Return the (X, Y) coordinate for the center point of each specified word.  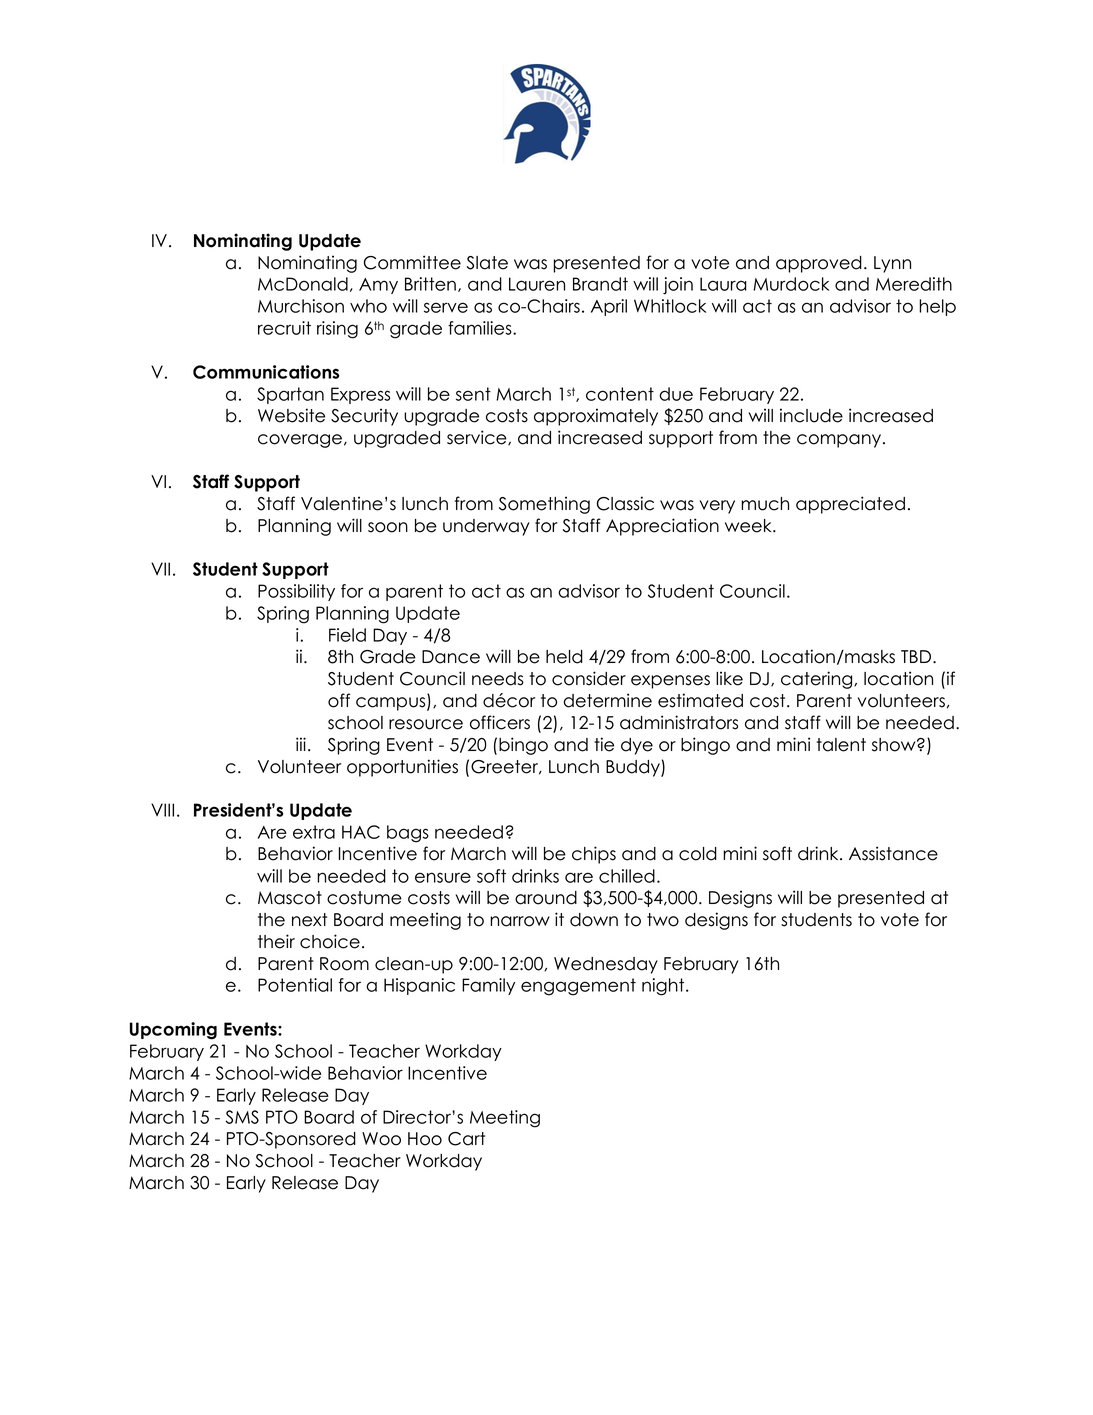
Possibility (296, 592)
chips (594, 855)
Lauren (537, 284)
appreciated (850, 505)
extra (314, 832)
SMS (242, 1117)
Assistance (893, 853)
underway (486, 527)
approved (819, 264)
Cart (466, 1139)
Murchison (301, 306)
